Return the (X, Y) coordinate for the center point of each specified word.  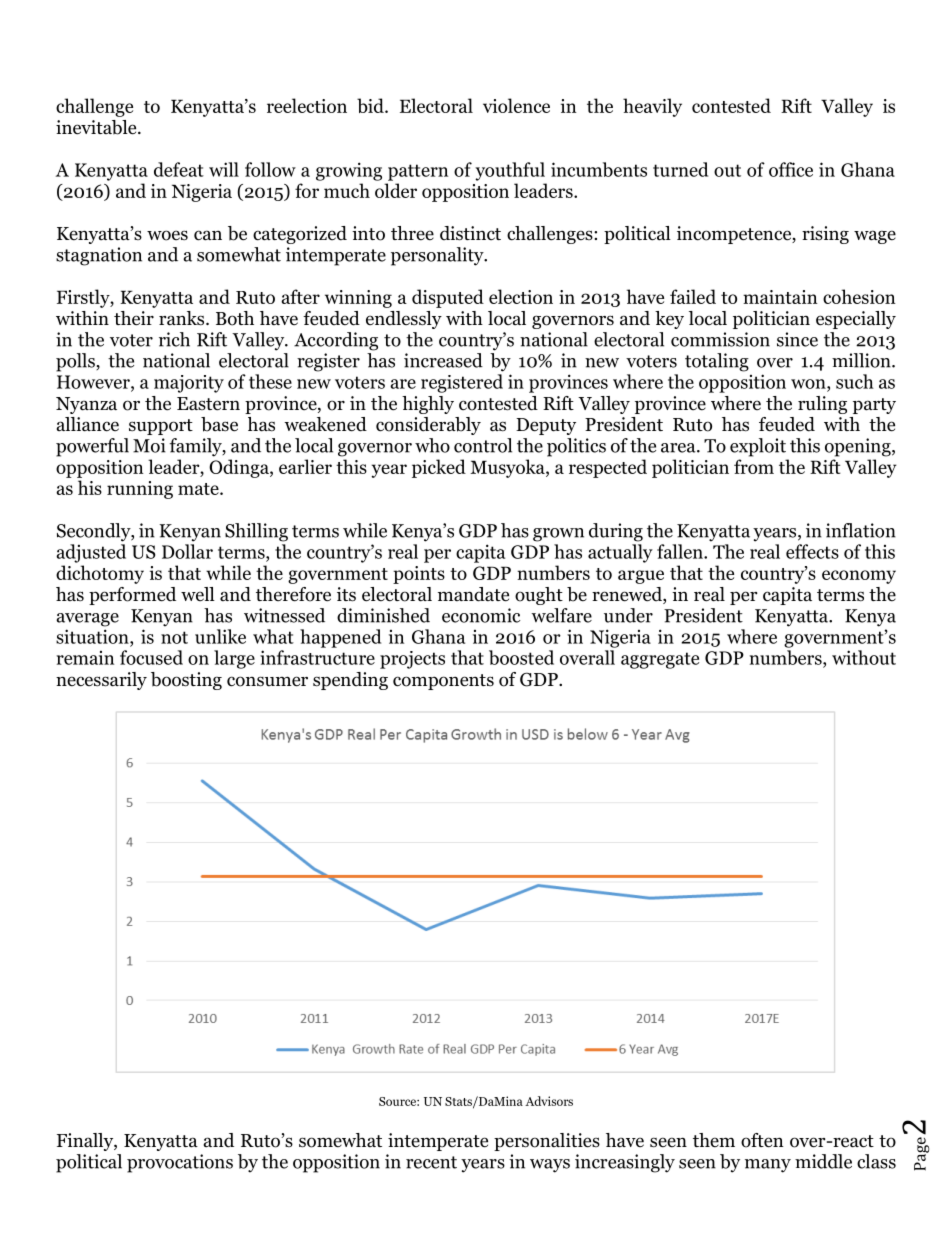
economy (859, 577)
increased (443, 360)
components (443, 682)
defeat (179, 169)
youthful (510, 171)
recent (431, 1162)
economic (481, 615)
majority (189, 384)
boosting (186, 681)
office (791, 169)
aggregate (660, 660)
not (174, 637)
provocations (180, 1163)
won (809, 384)
